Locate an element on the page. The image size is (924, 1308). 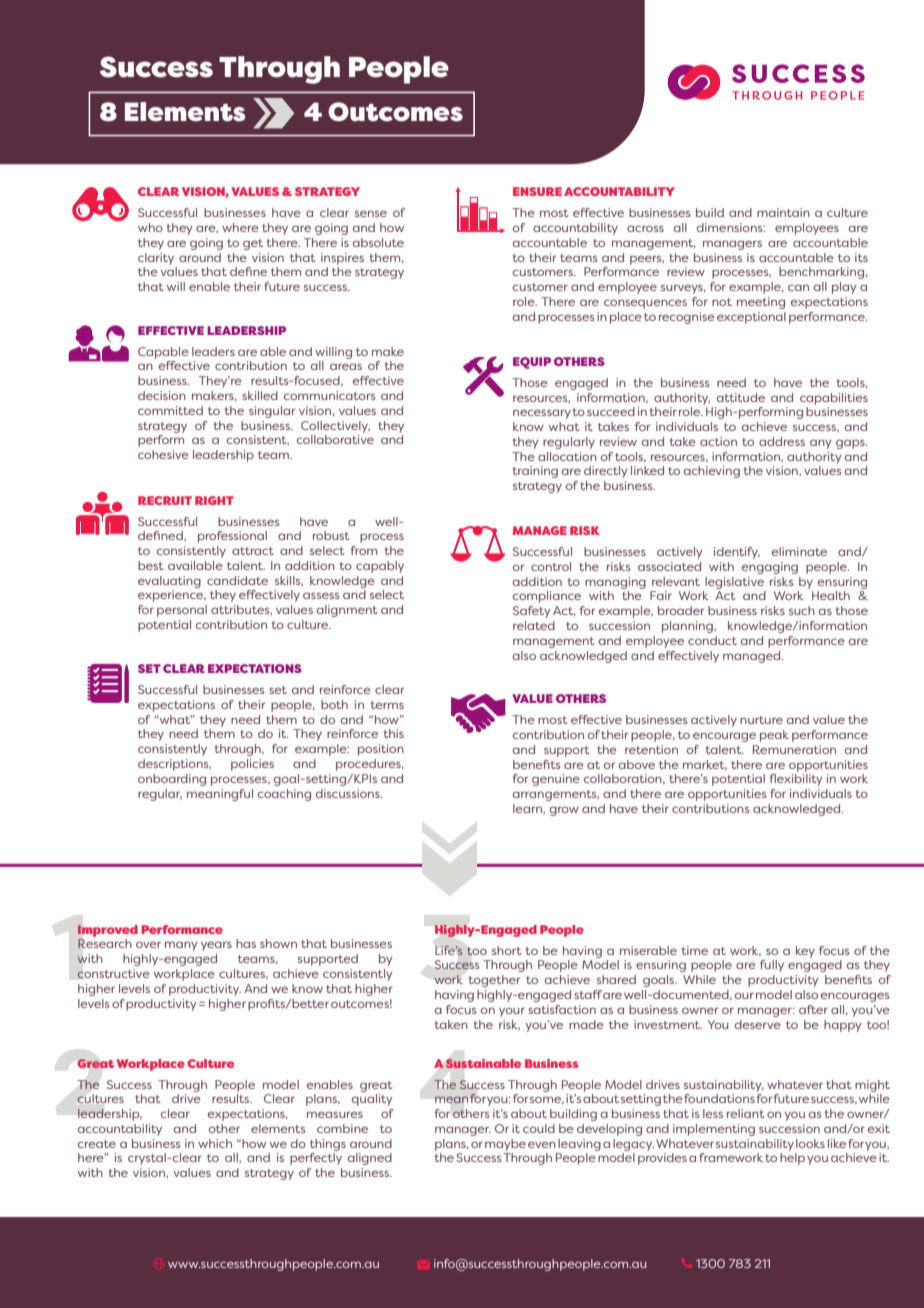
training is located at coordinates (535, 472).
